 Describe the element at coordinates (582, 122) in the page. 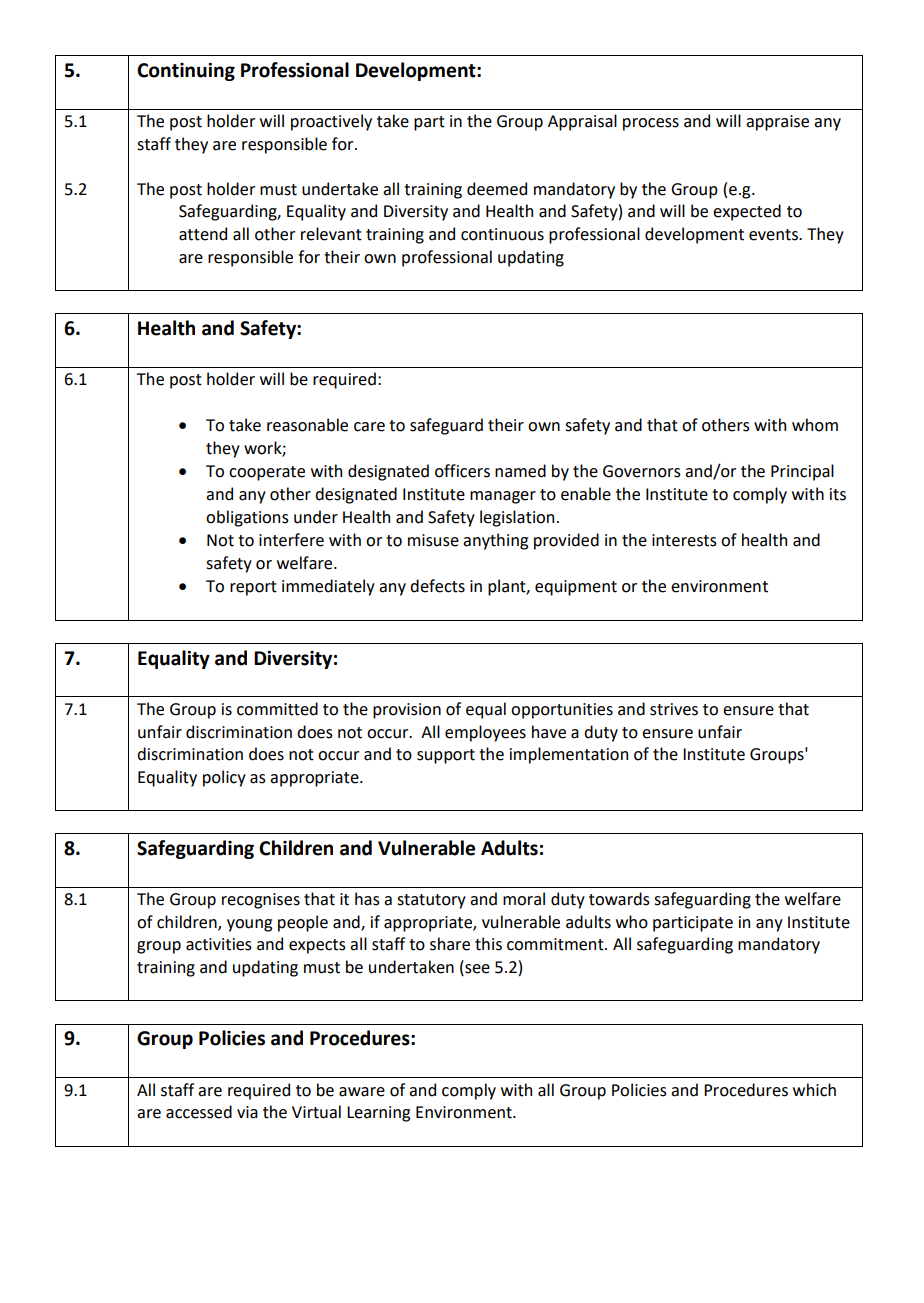

I see `Appraisal` at that location.
